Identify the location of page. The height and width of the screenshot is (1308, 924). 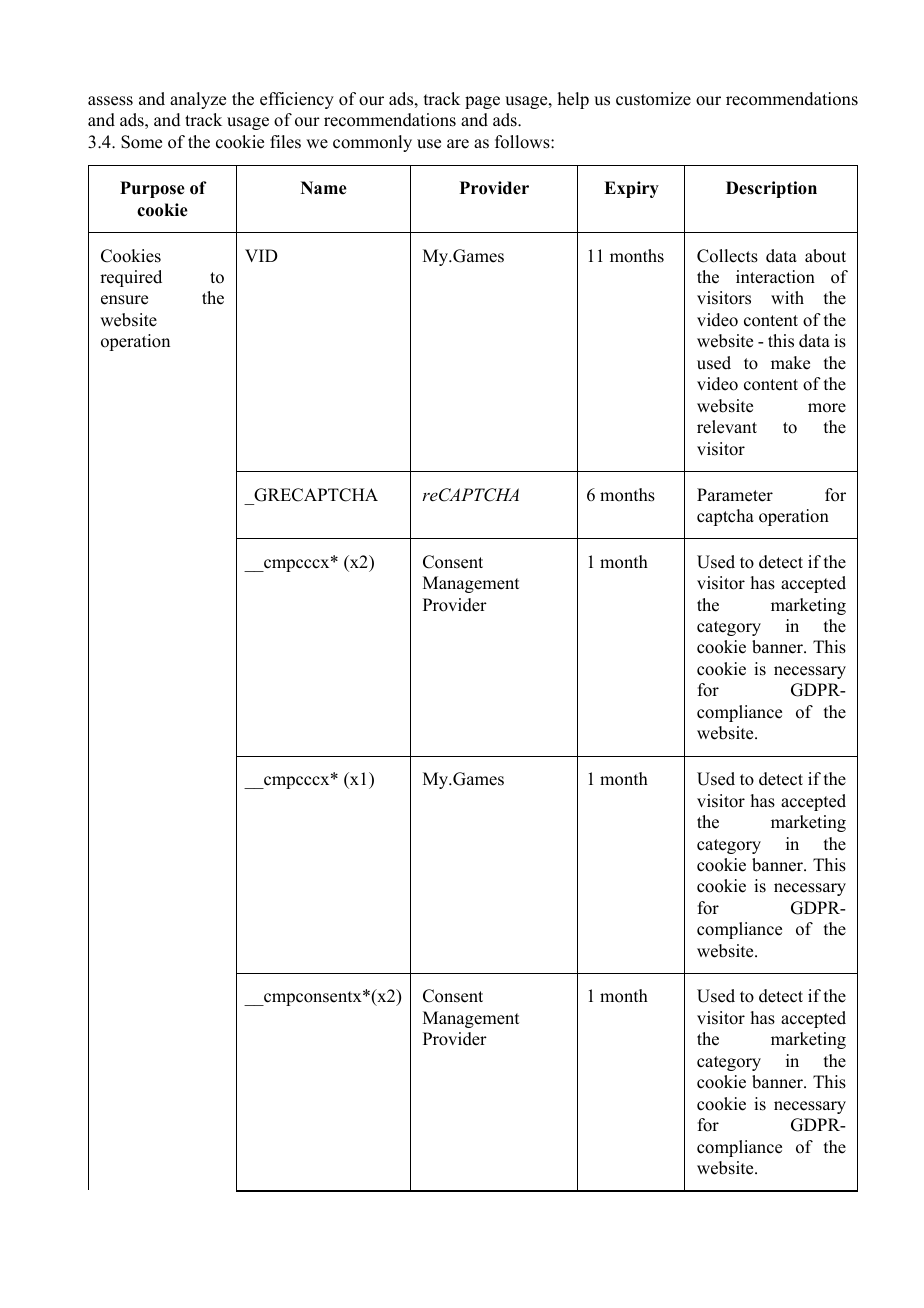
(482, 102).
